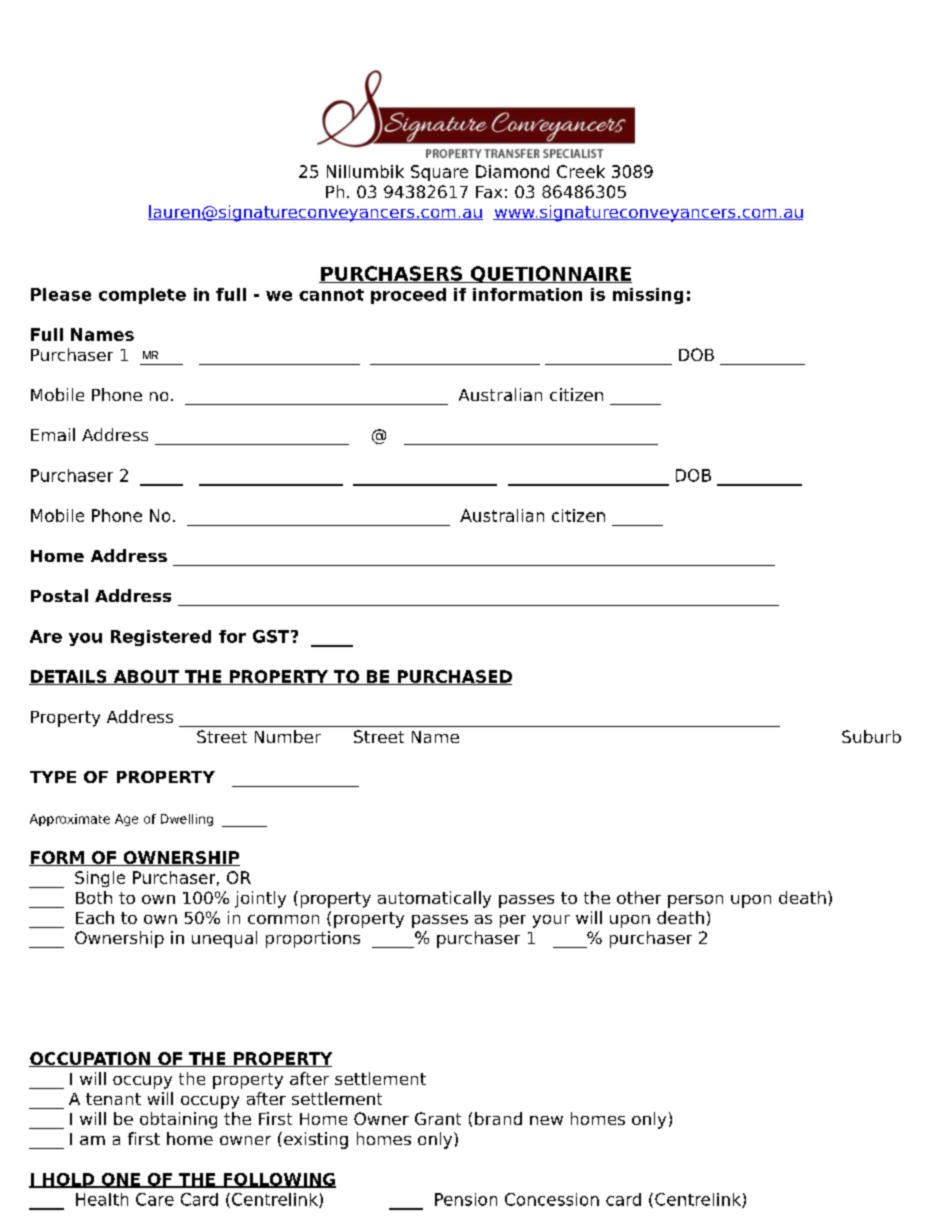 The width and height of the screenshot is (952, 1232). Describe the element at coordinates (466, 1199) in the screenshot. I see `Pension` at that location.
